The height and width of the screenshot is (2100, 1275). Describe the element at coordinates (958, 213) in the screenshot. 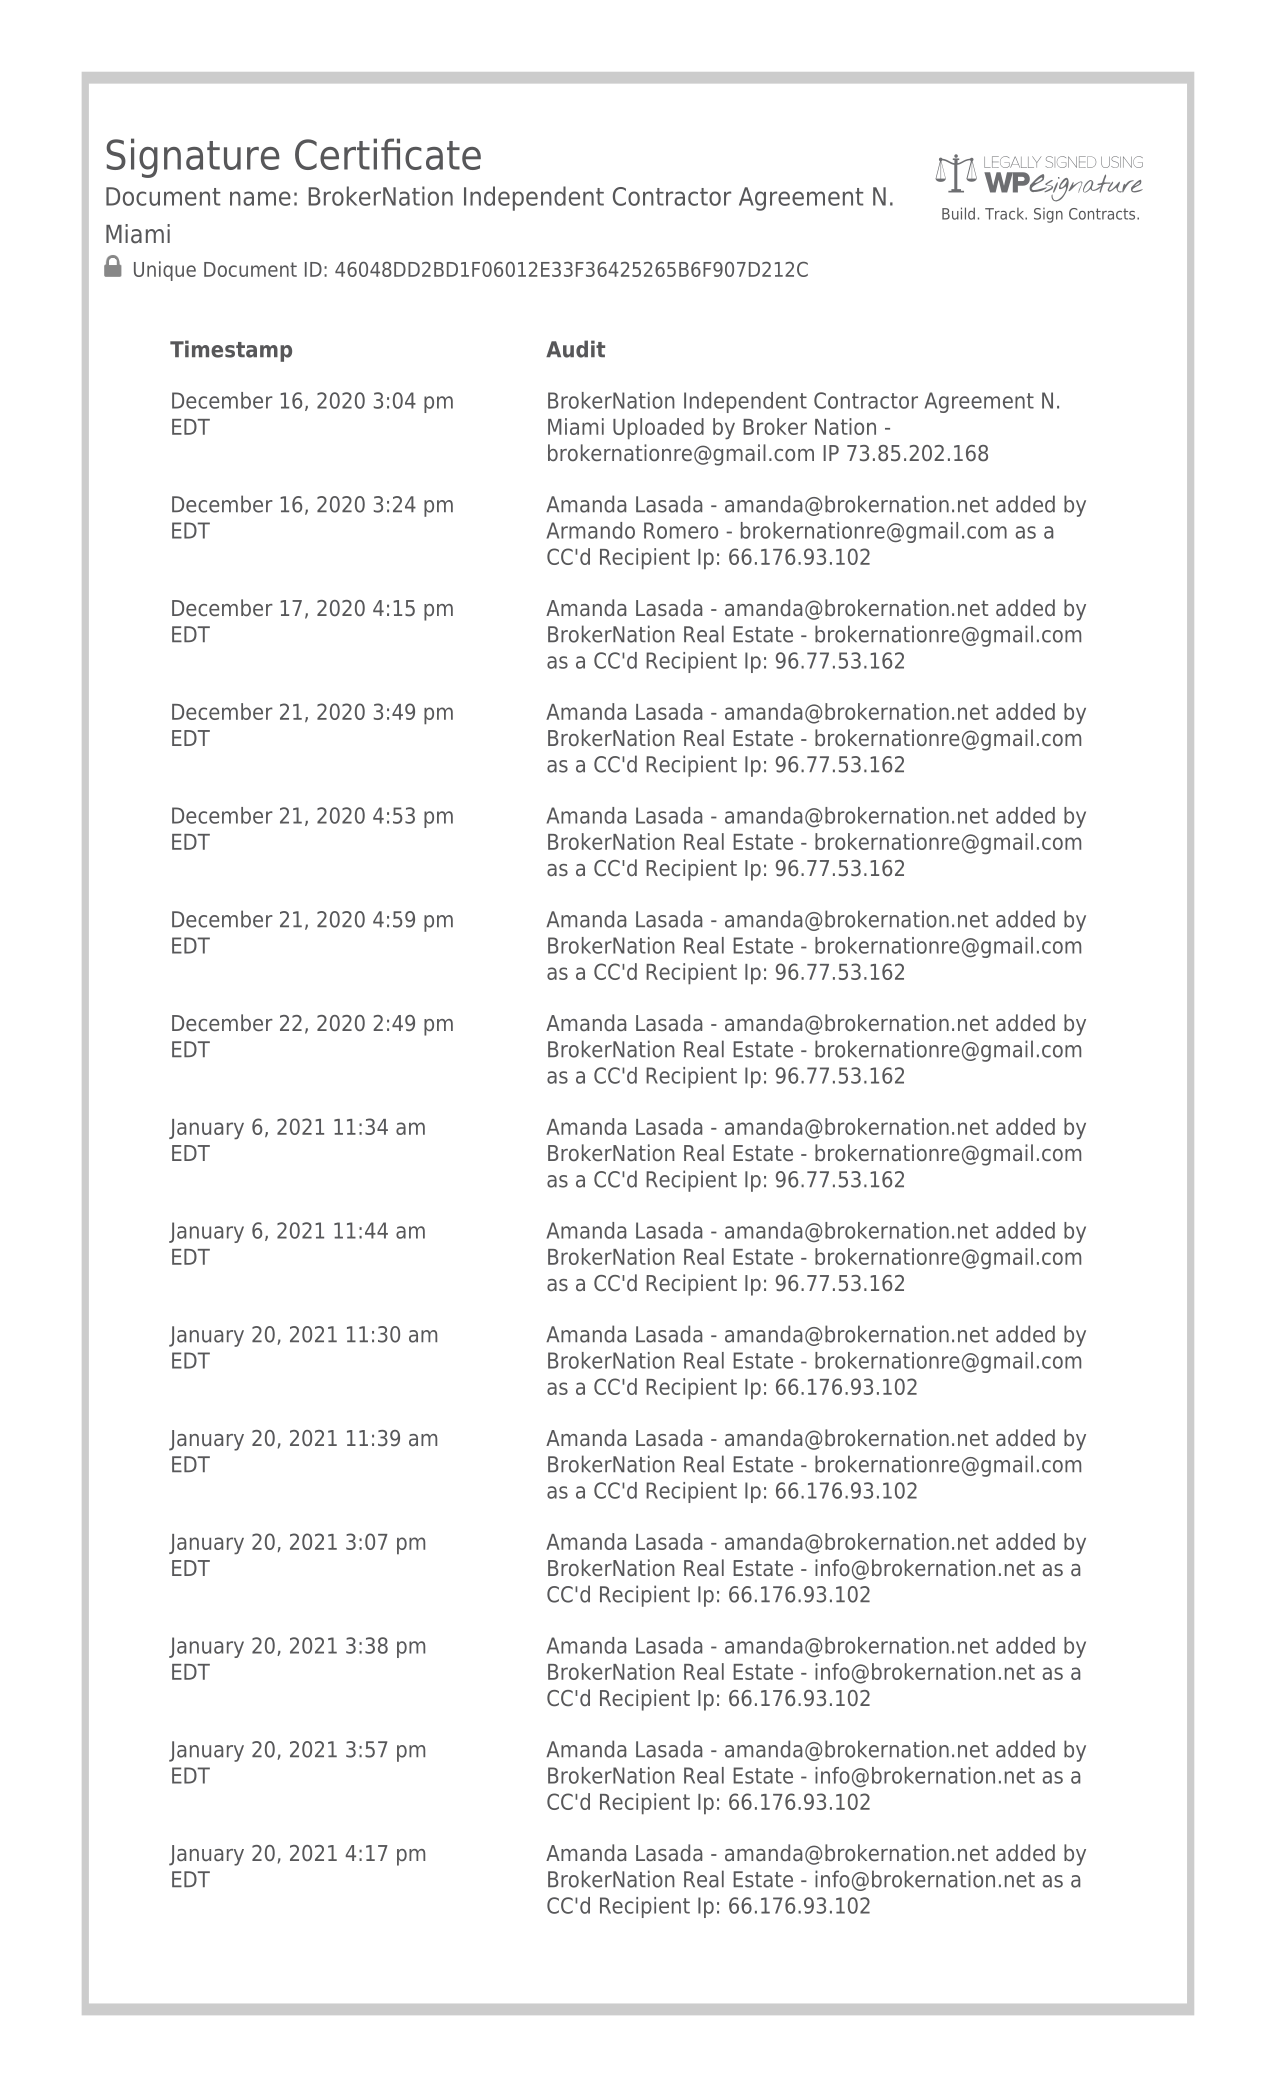

I see `Build` at that location.
